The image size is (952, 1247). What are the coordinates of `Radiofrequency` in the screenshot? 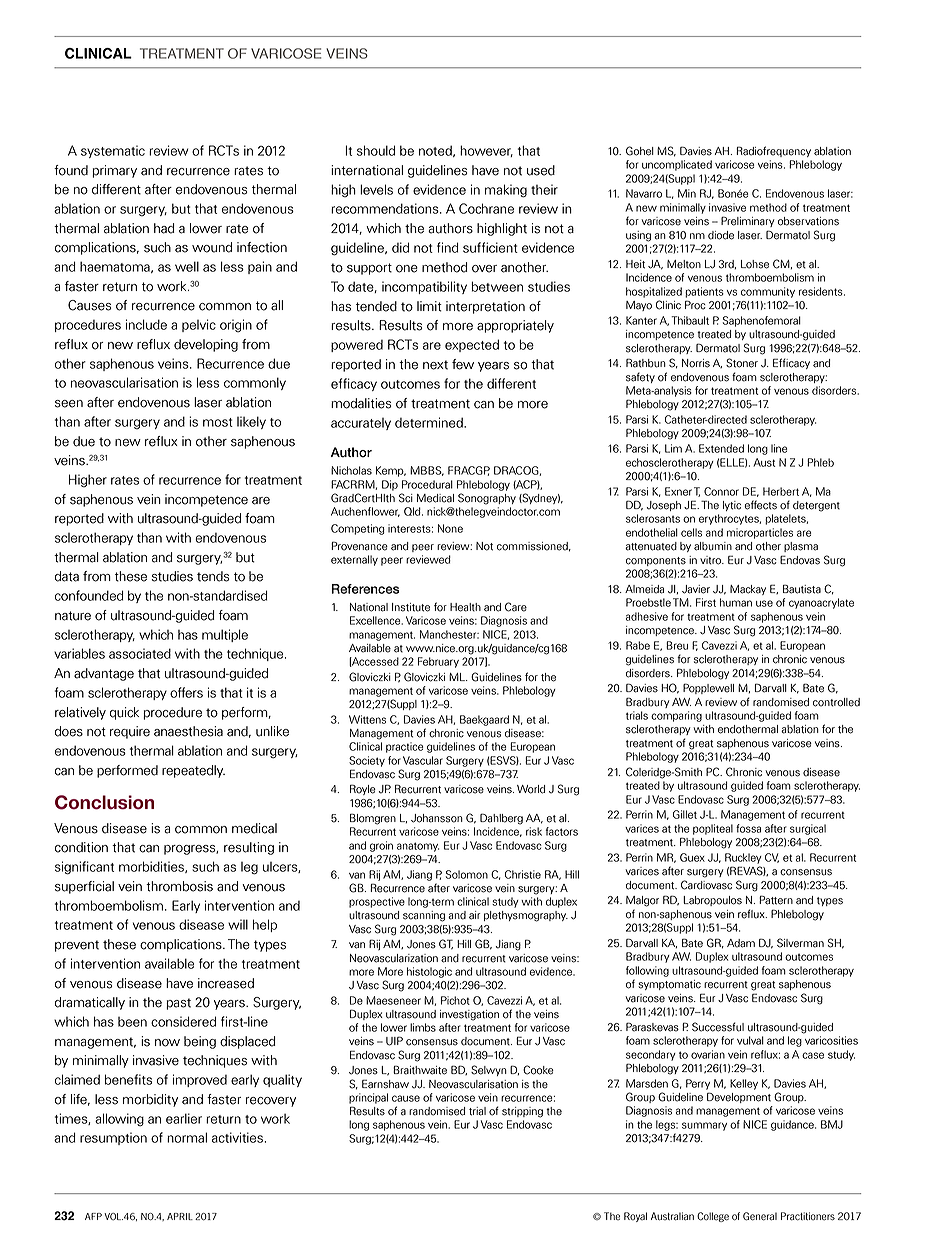 It's located at (774, 151).
